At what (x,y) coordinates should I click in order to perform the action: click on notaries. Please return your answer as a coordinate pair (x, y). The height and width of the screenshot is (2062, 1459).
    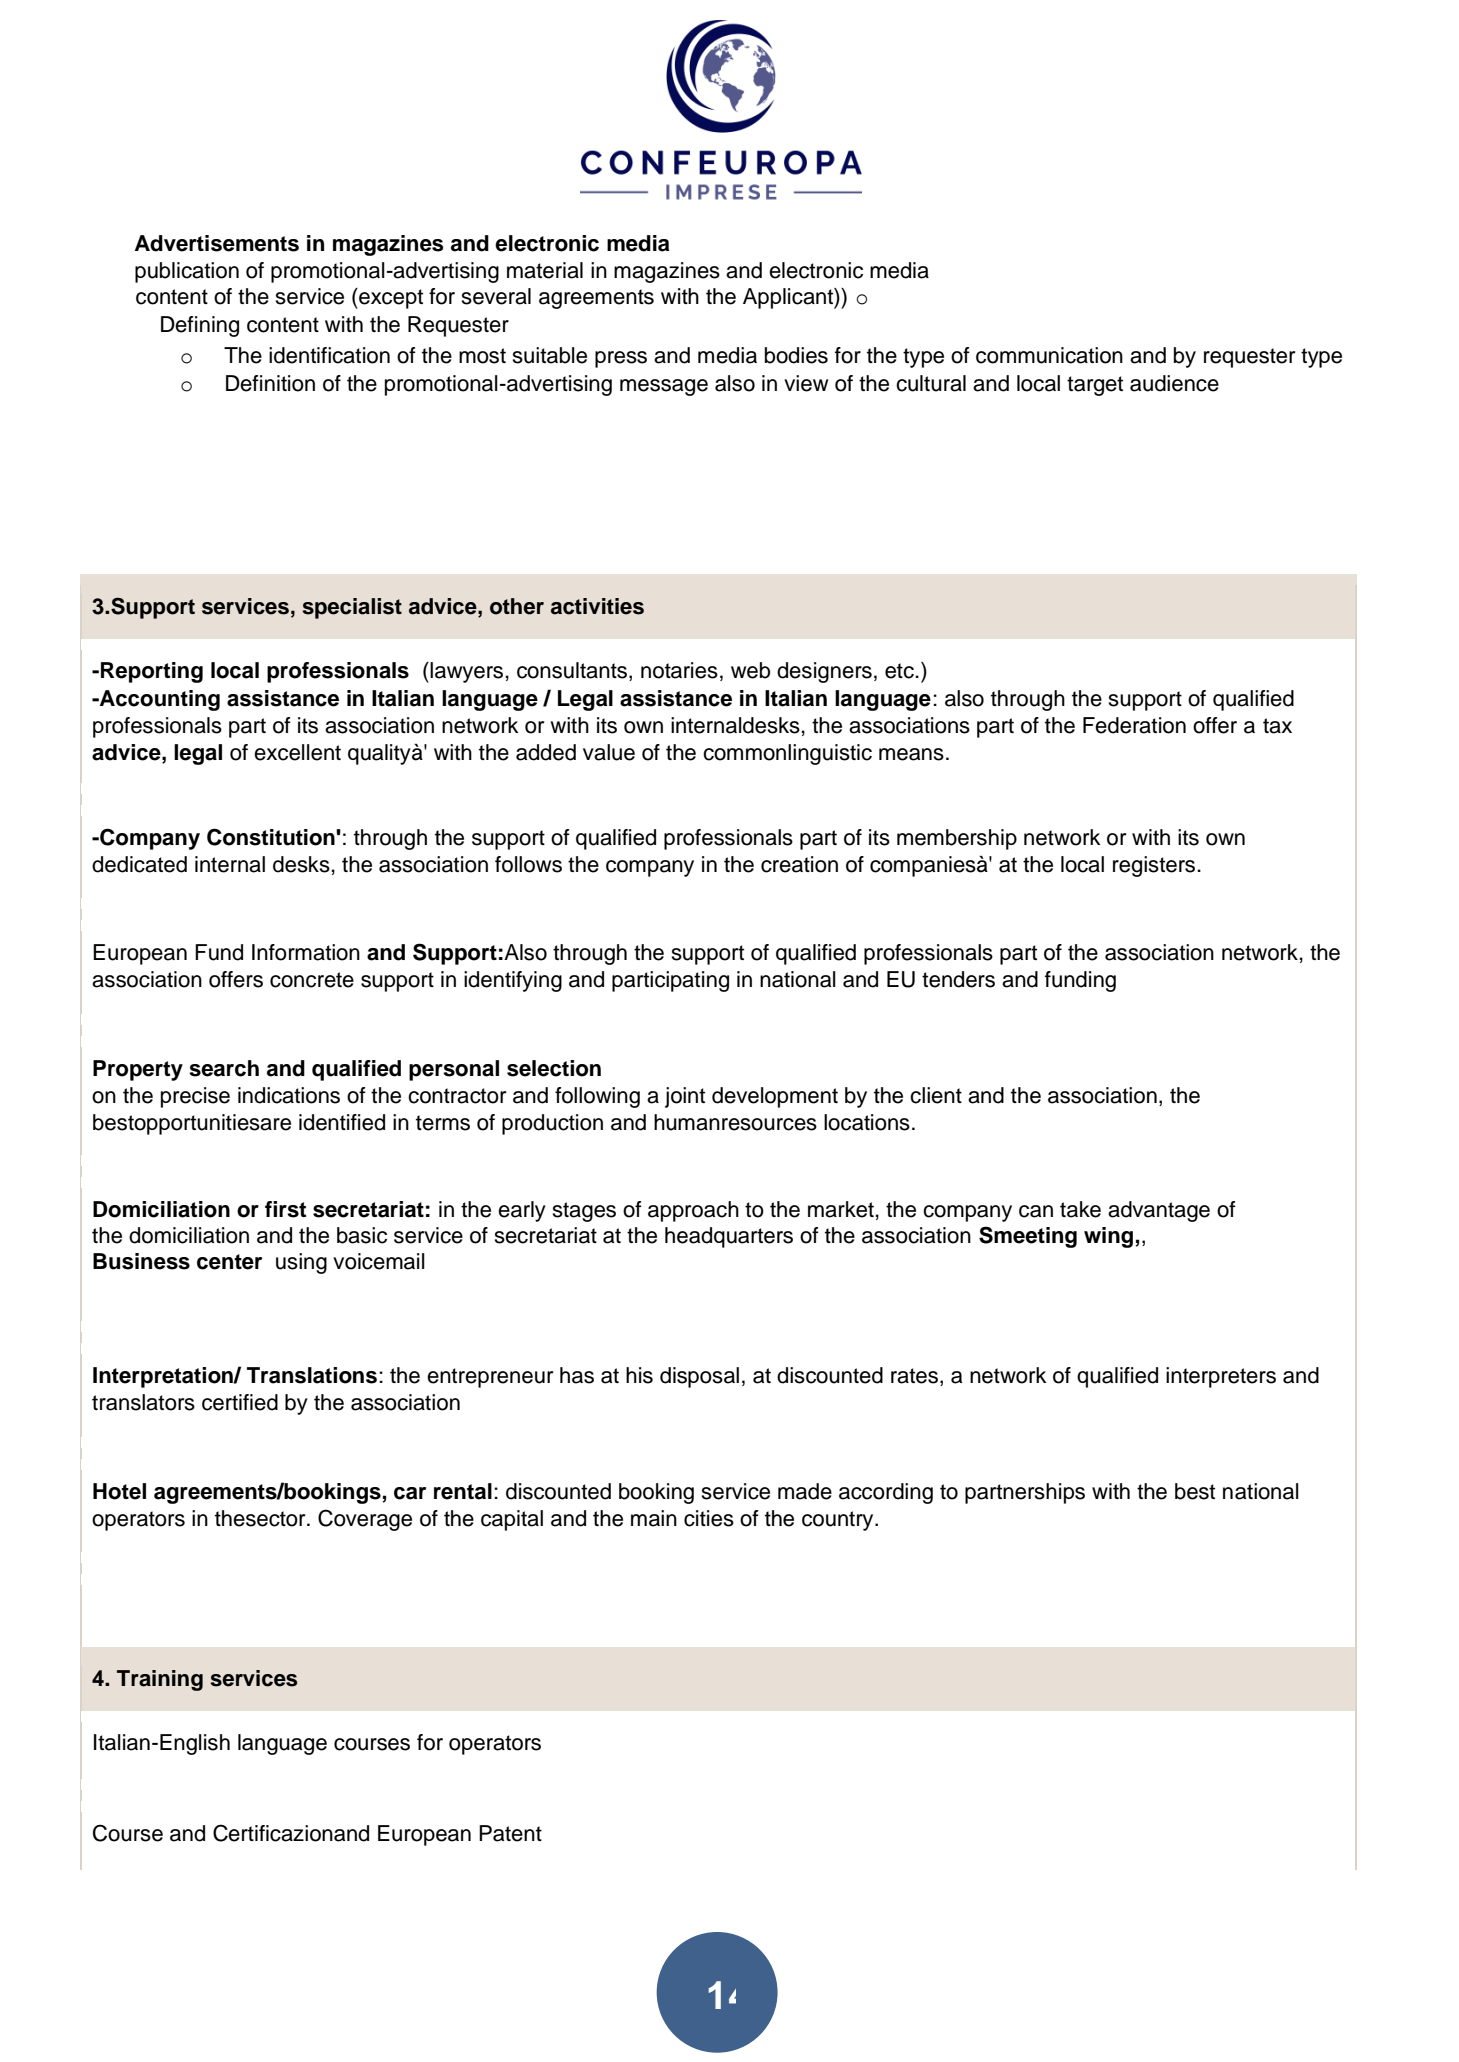
    Looking at the image, I should click on (679, 670).
